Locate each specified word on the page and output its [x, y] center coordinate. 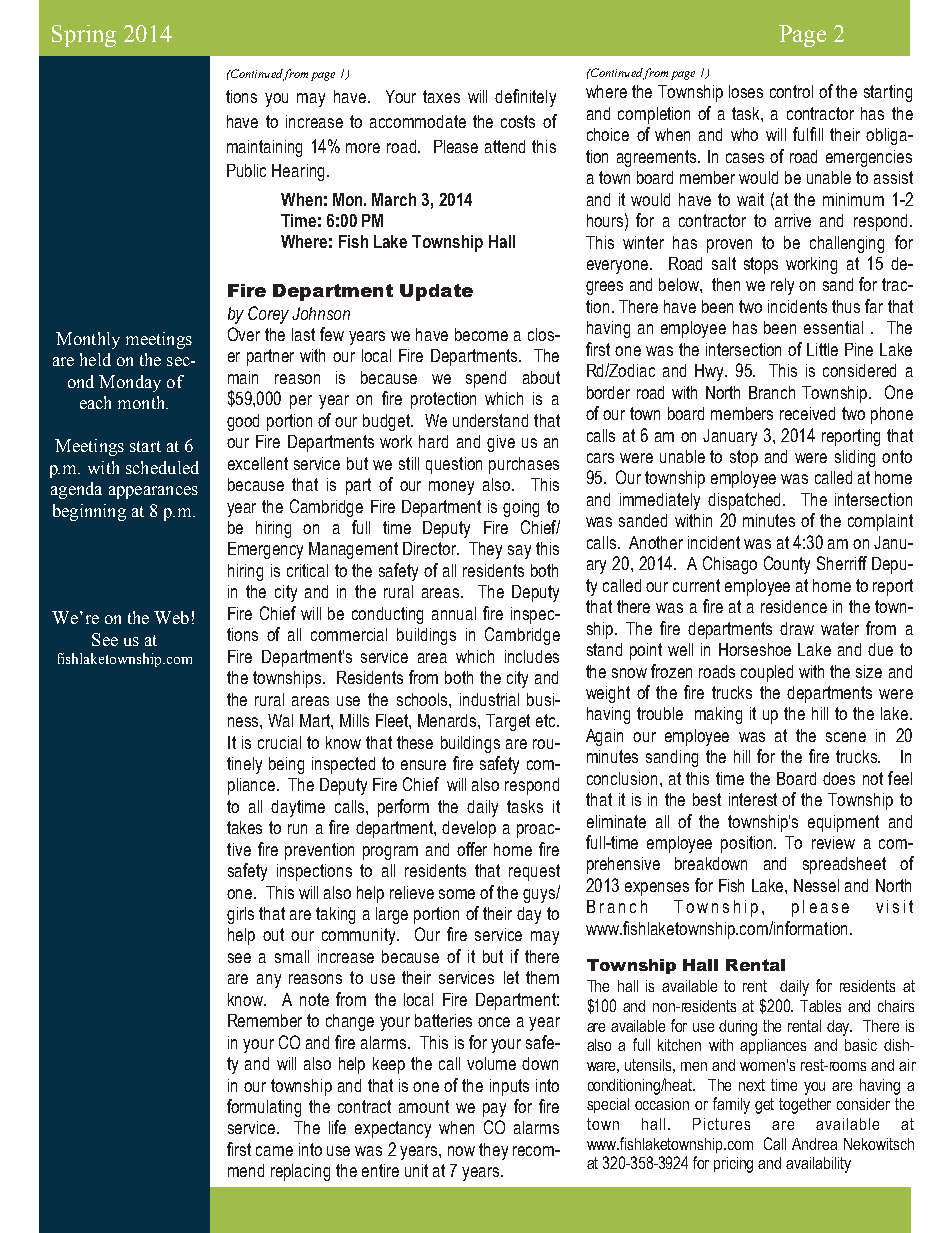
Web [171, 617]
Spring [84, 36]
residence [794, 606]
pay [494, 1110]
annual [454, 613]
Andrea [814, 1144]
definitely [525, 98]
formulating [264, 1108]
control [791, 91]
